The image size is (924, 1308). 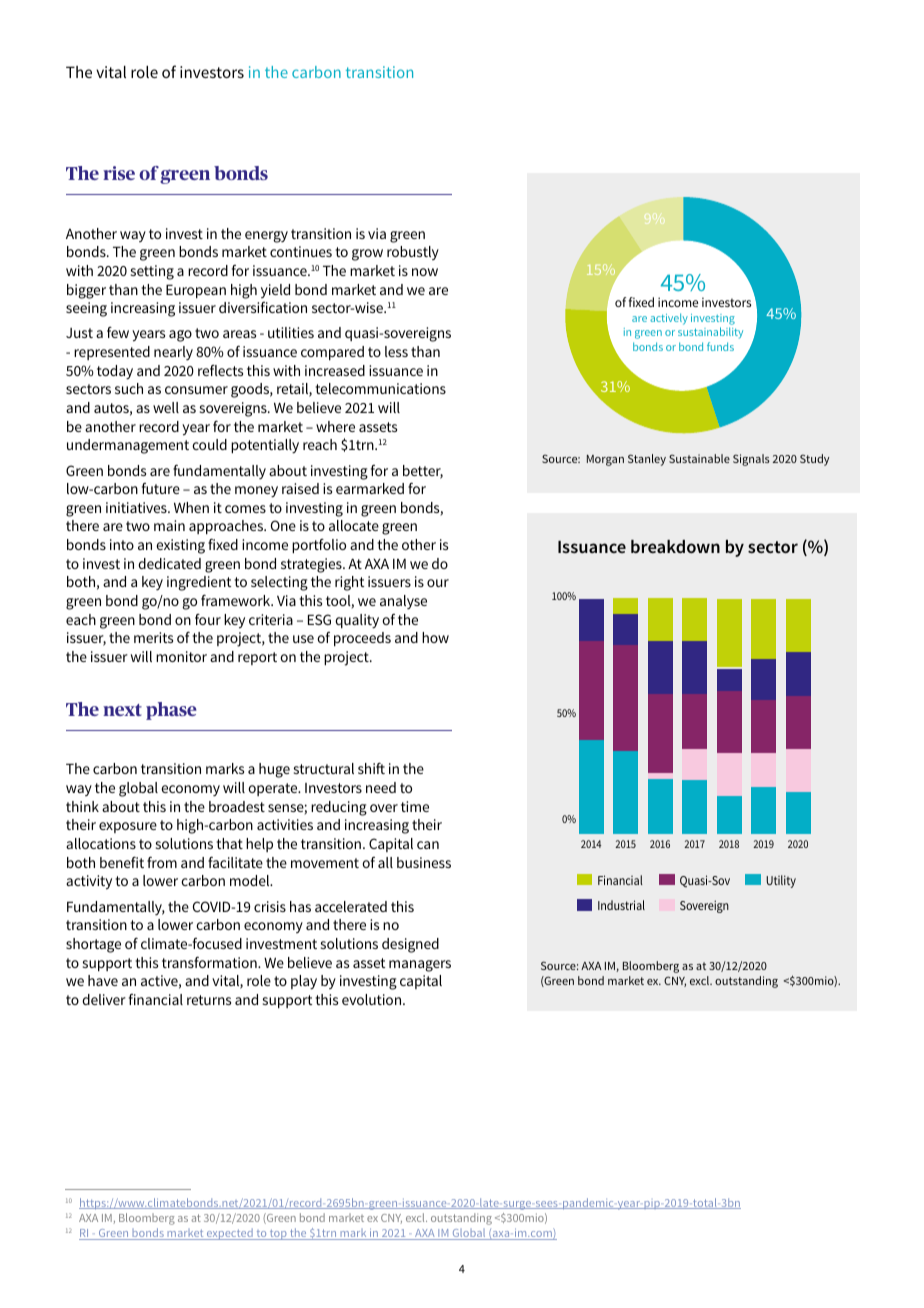 I want to click on robustly, so click(x=413, y=253).
